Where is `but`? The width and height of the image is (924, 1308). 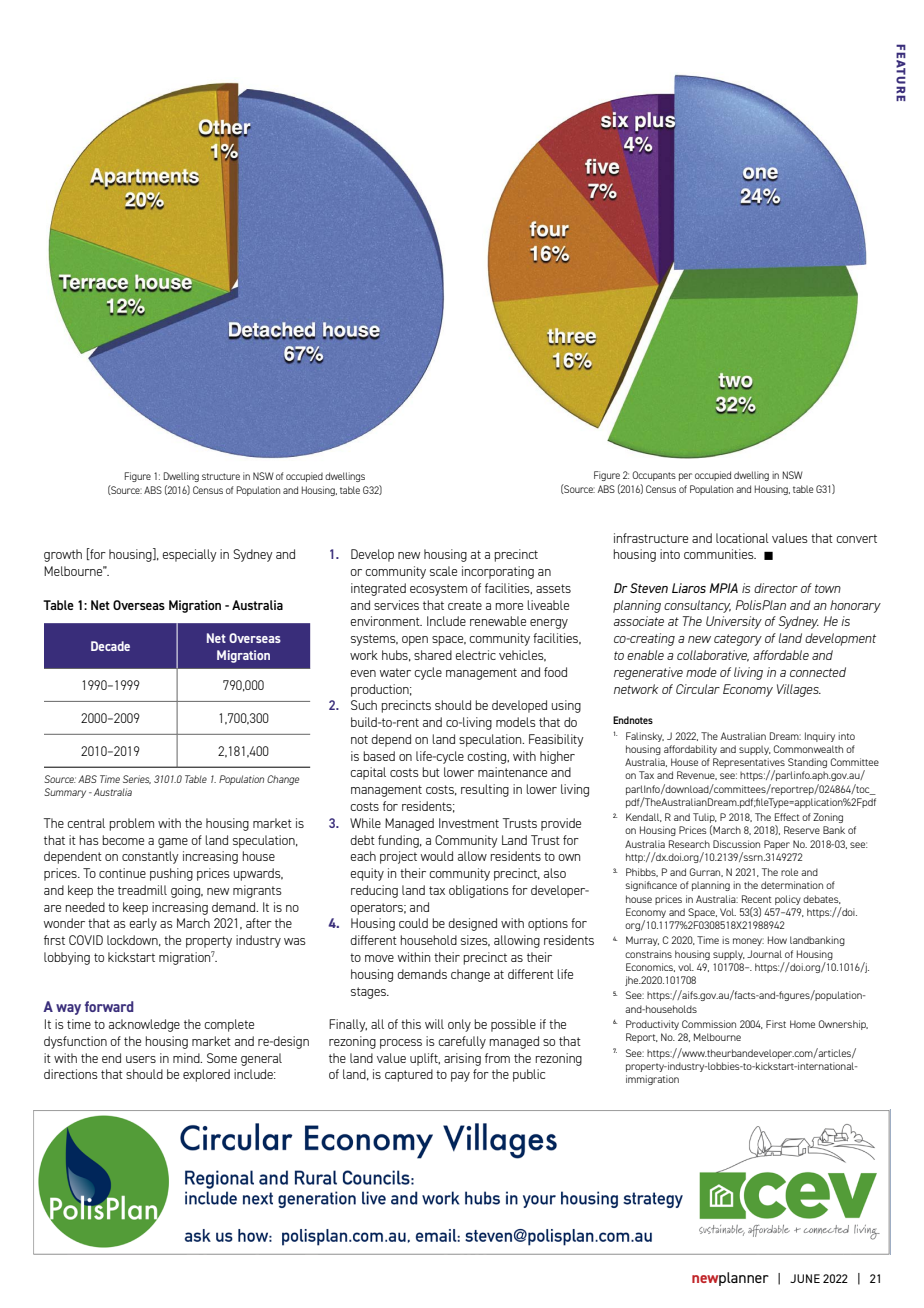 but is located at coordinates (431, 772).
